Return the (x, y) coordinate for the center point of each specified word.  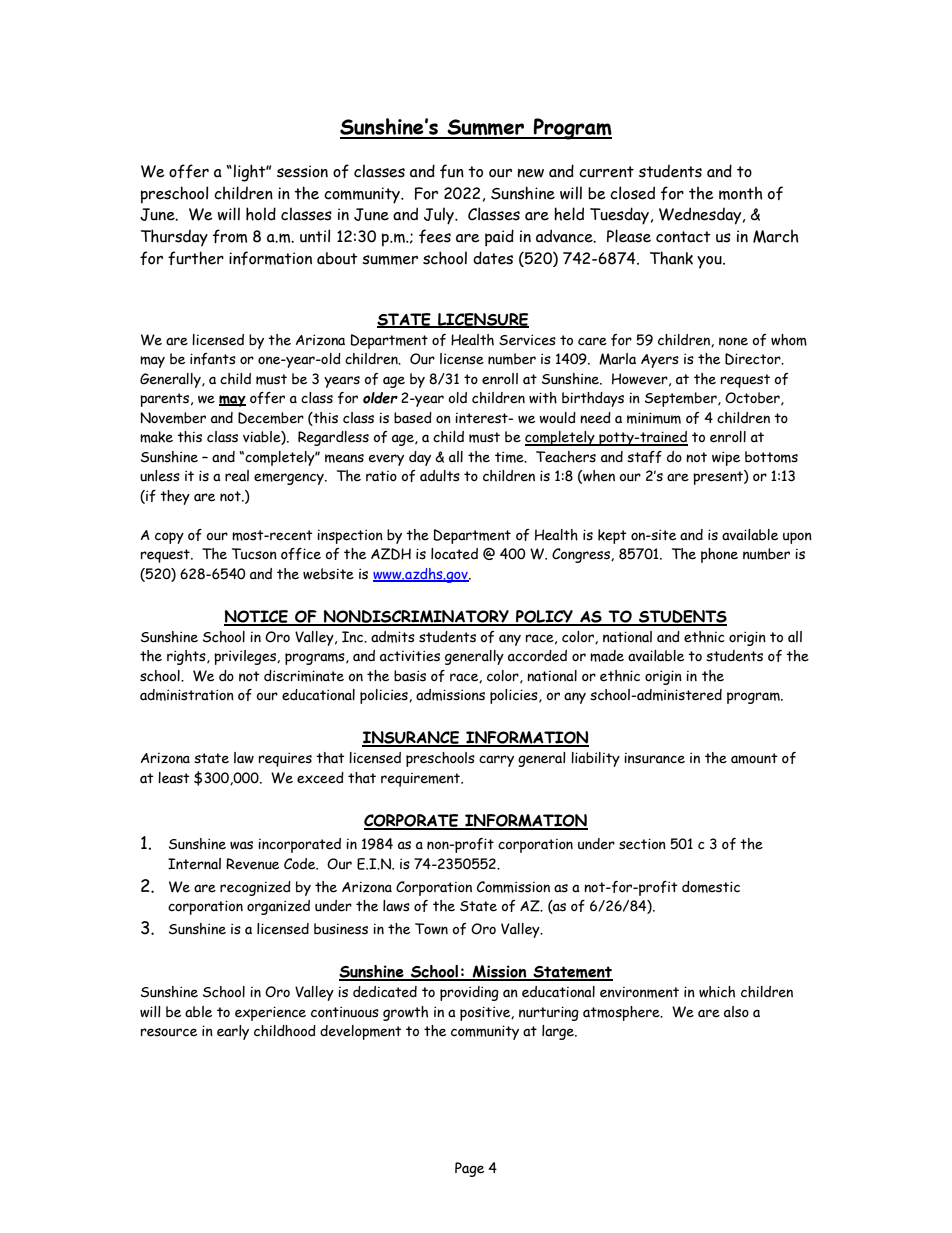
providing (469, 993)
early (233, 1032)
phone (719, 555)
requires (285, 759)
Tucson (254, 554)
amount (754, 758)
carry (496, 761)
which (717, 992)
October (753, 398)
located (454, 554)
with (543, 398)
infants (213, 359)
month (741, 193)
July (440, 216)
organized (278, 907)
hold (261, 214)
